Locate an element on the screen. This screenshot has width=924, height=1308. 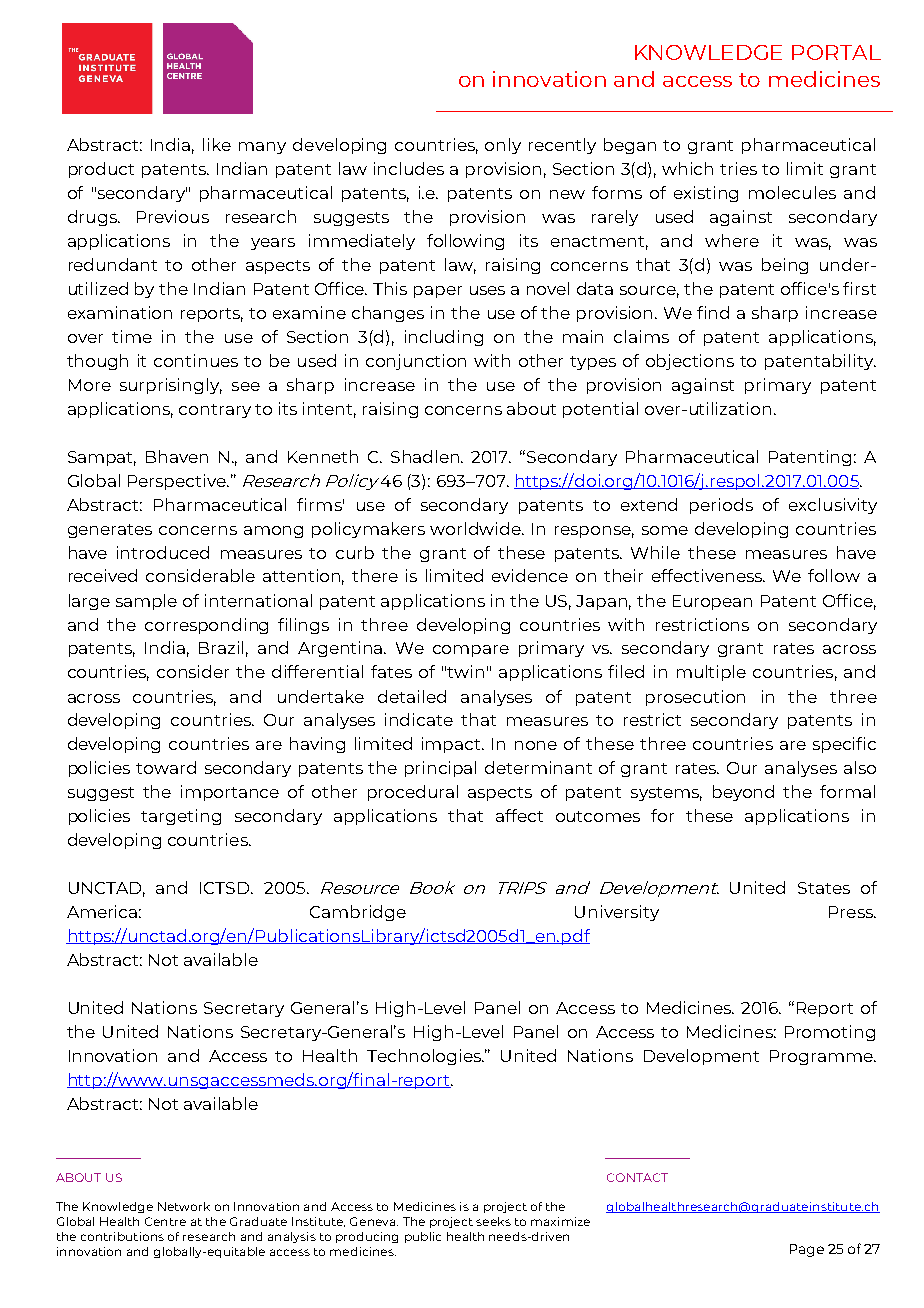
PORTAL is located at coordinates (836, 52).
